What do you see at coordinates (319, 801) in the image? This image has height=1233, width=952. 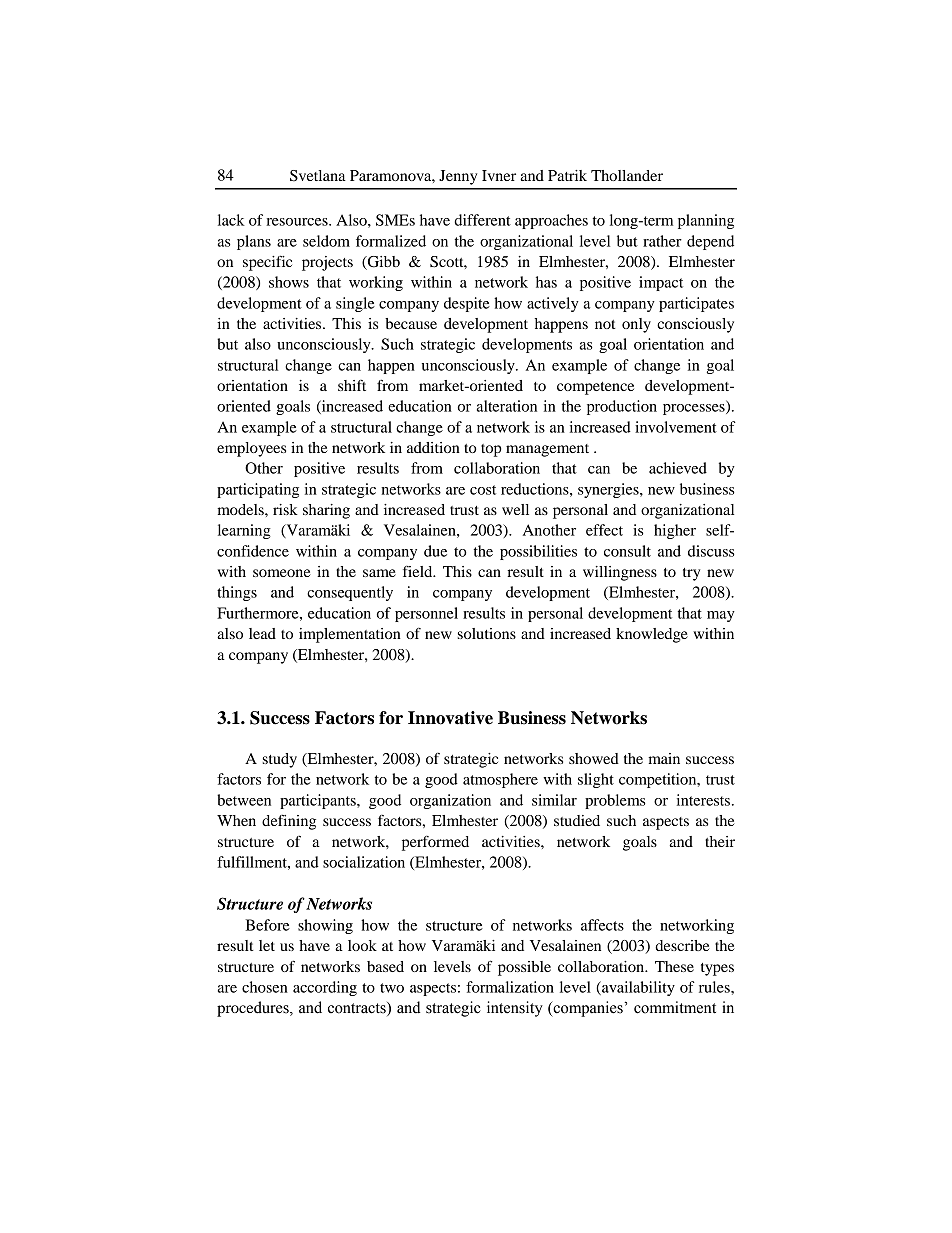 I see `participants` at bounding box center [319, 801].
